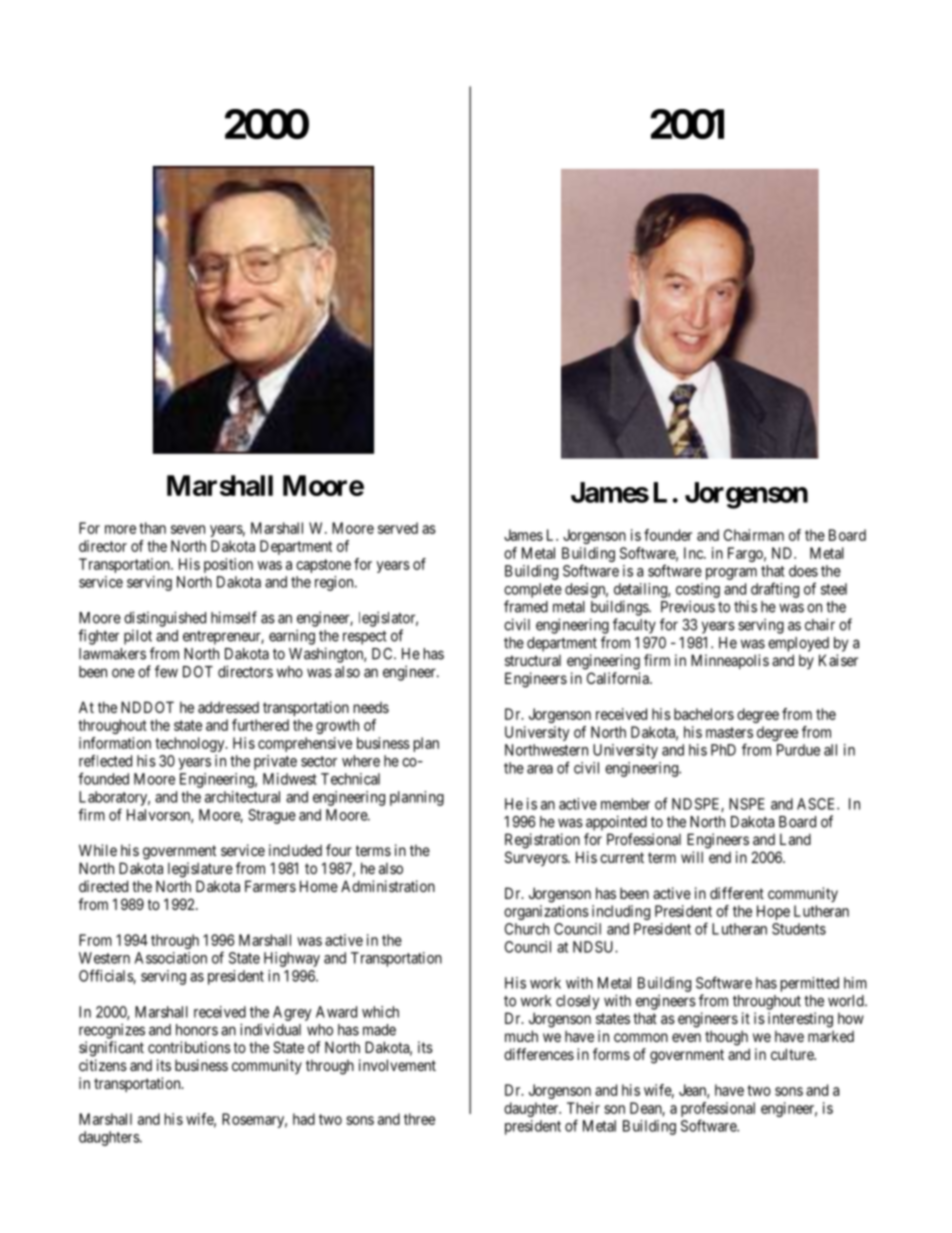 The width and height of the page is (952, 1233). Describe the element at coordinates (152, 528) in the page. I see `than` at that location.
